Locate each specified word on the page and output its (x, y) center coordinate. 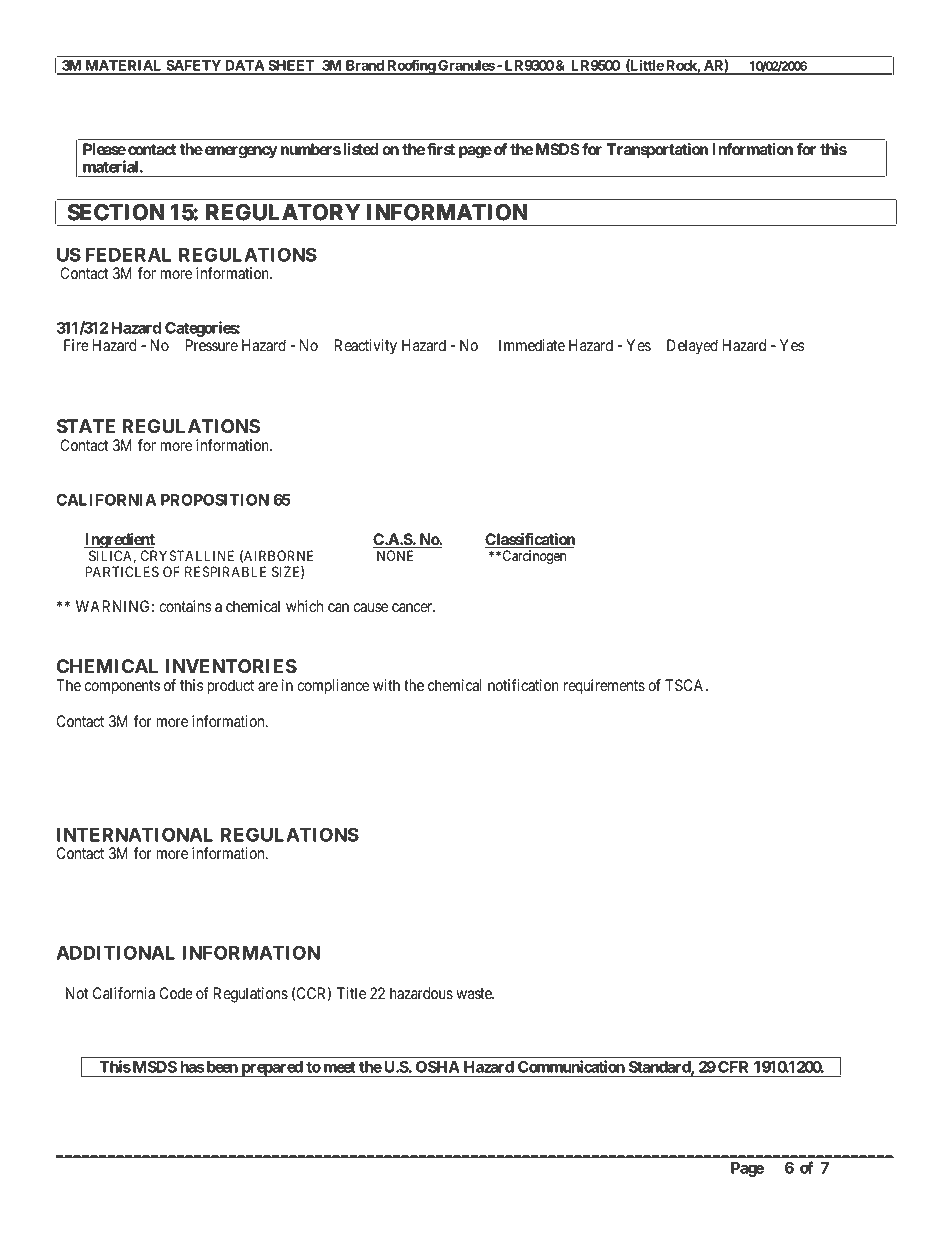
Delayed (692, 347)
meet (340, 1067)
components (122, 687)
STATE (86, 426)
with (386, 685)
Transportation (657, 151)
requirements (604, 687)
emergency (241, 152)
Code (176, 993)
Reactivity (366, 347)
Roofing (411, 67)
